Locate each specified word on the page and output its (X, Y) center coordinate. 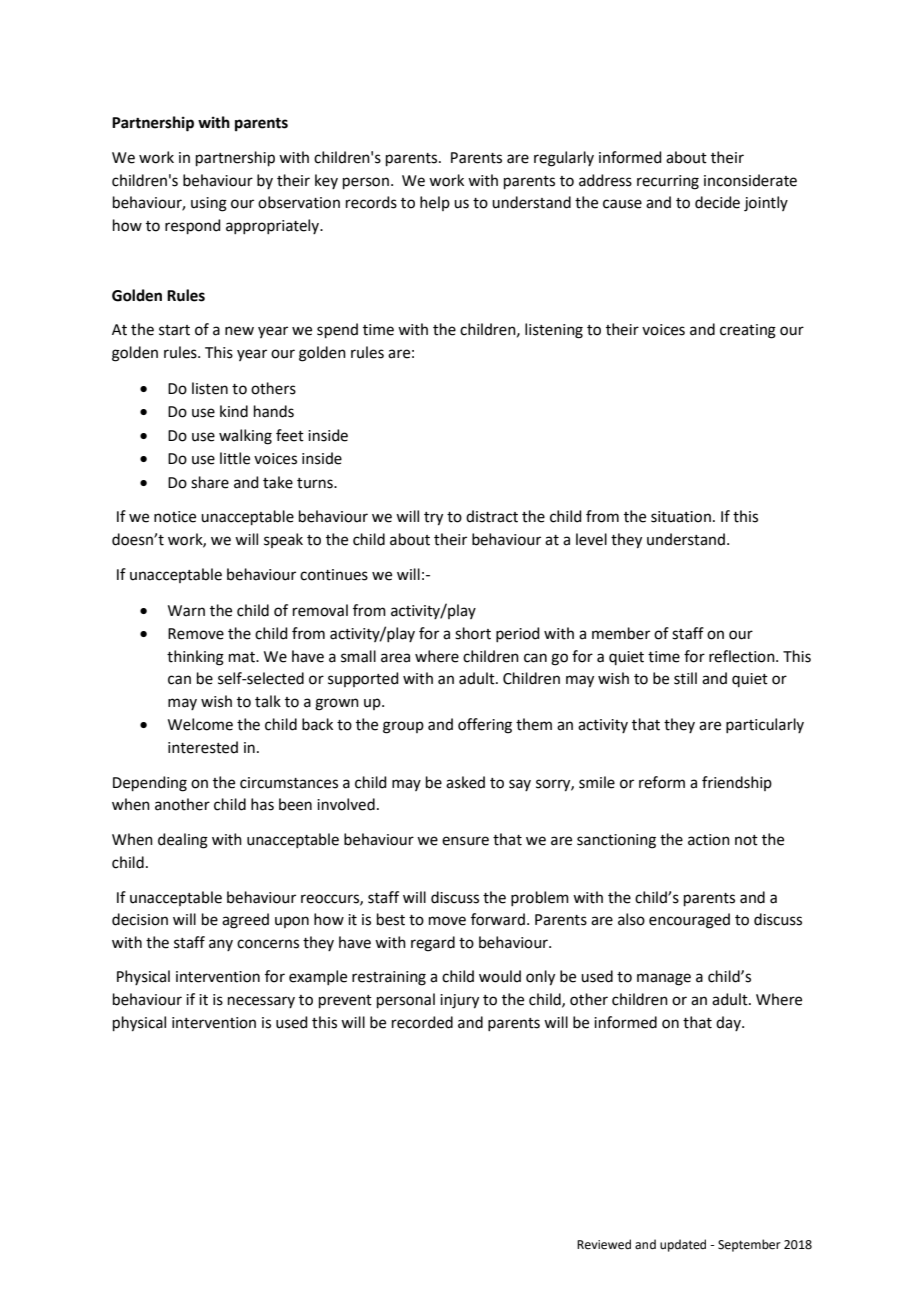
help (435, 203)
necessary (261, 1002)
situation (681, 517)
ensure (465, 841)
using (209, 204)
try (433, 519)
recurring (668, 182)
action (709, 840)
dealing (183, 841)
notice (175, 517)
